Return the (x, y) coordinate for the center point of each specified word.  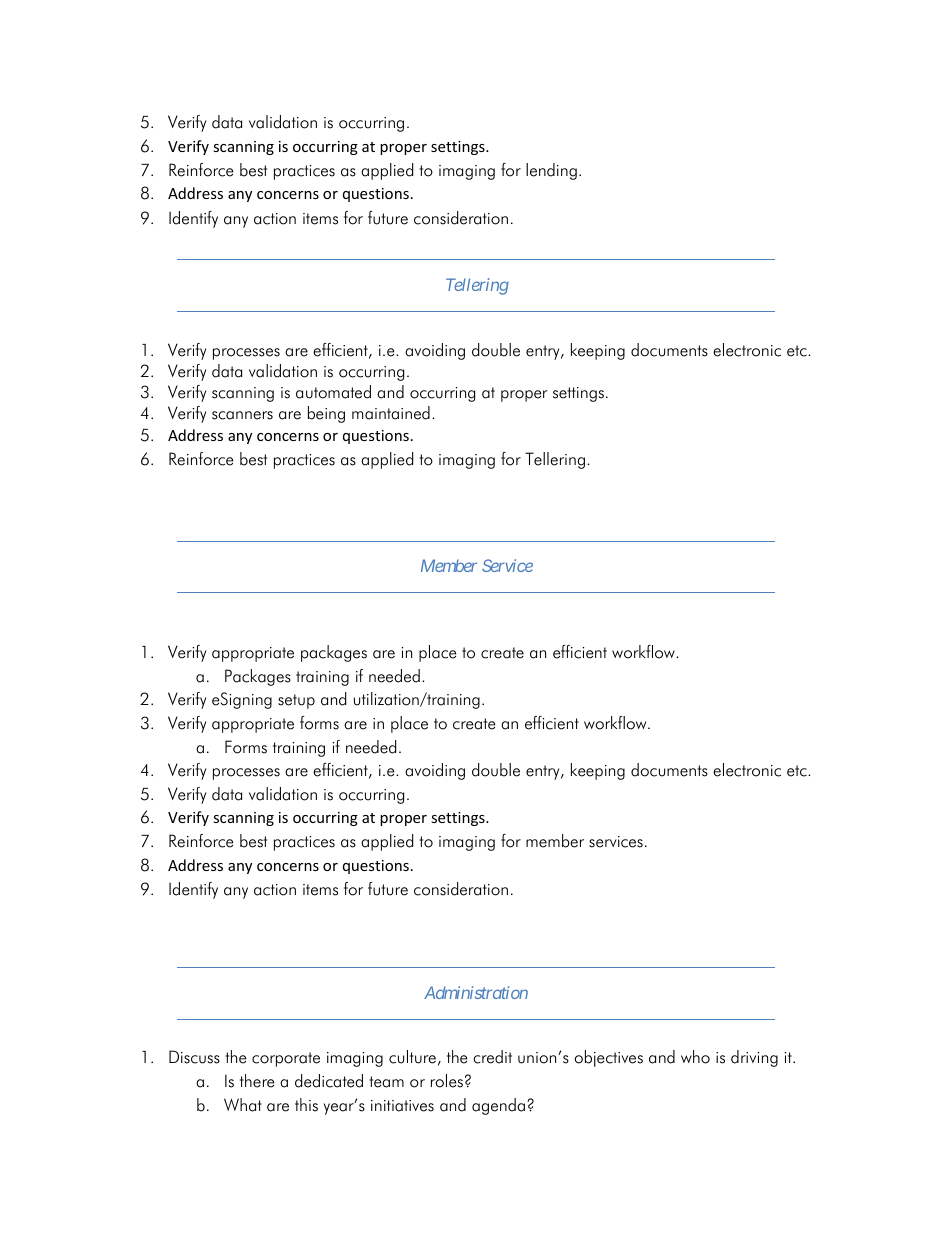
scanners (242, 415)
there (257, 1081)
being (326, 414)
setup (296, 701)
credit (492, 1057)
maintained (391, 413)
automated (333, 392)
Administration (476, 992)
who (695, 1057)
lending (551, 171)
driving (754, 1058)
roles (447, 1081)
